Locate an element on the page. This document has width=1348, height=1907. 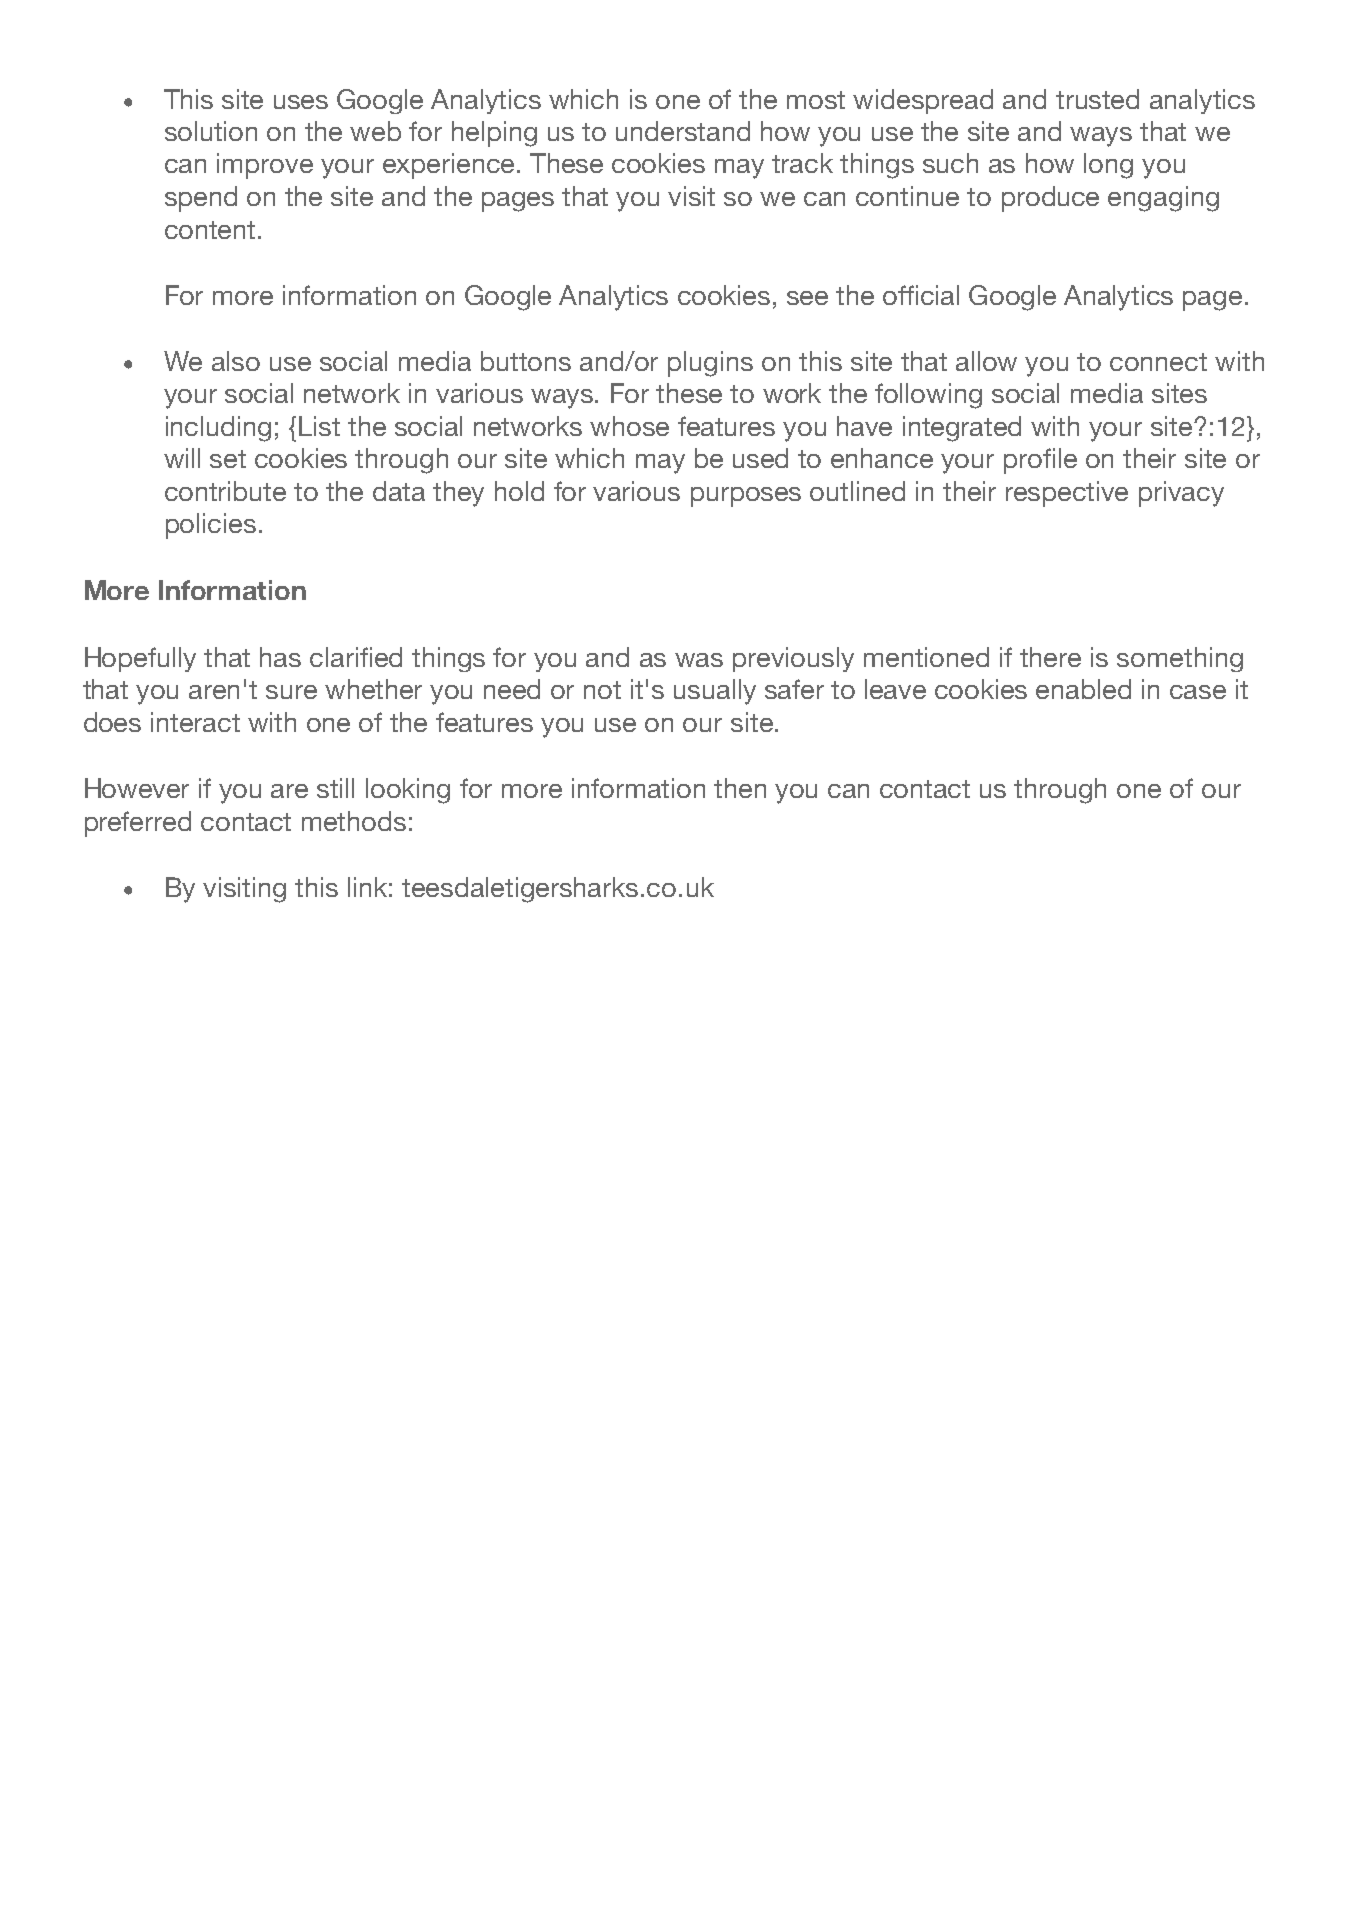
still is located at coordinates (335, 788).
